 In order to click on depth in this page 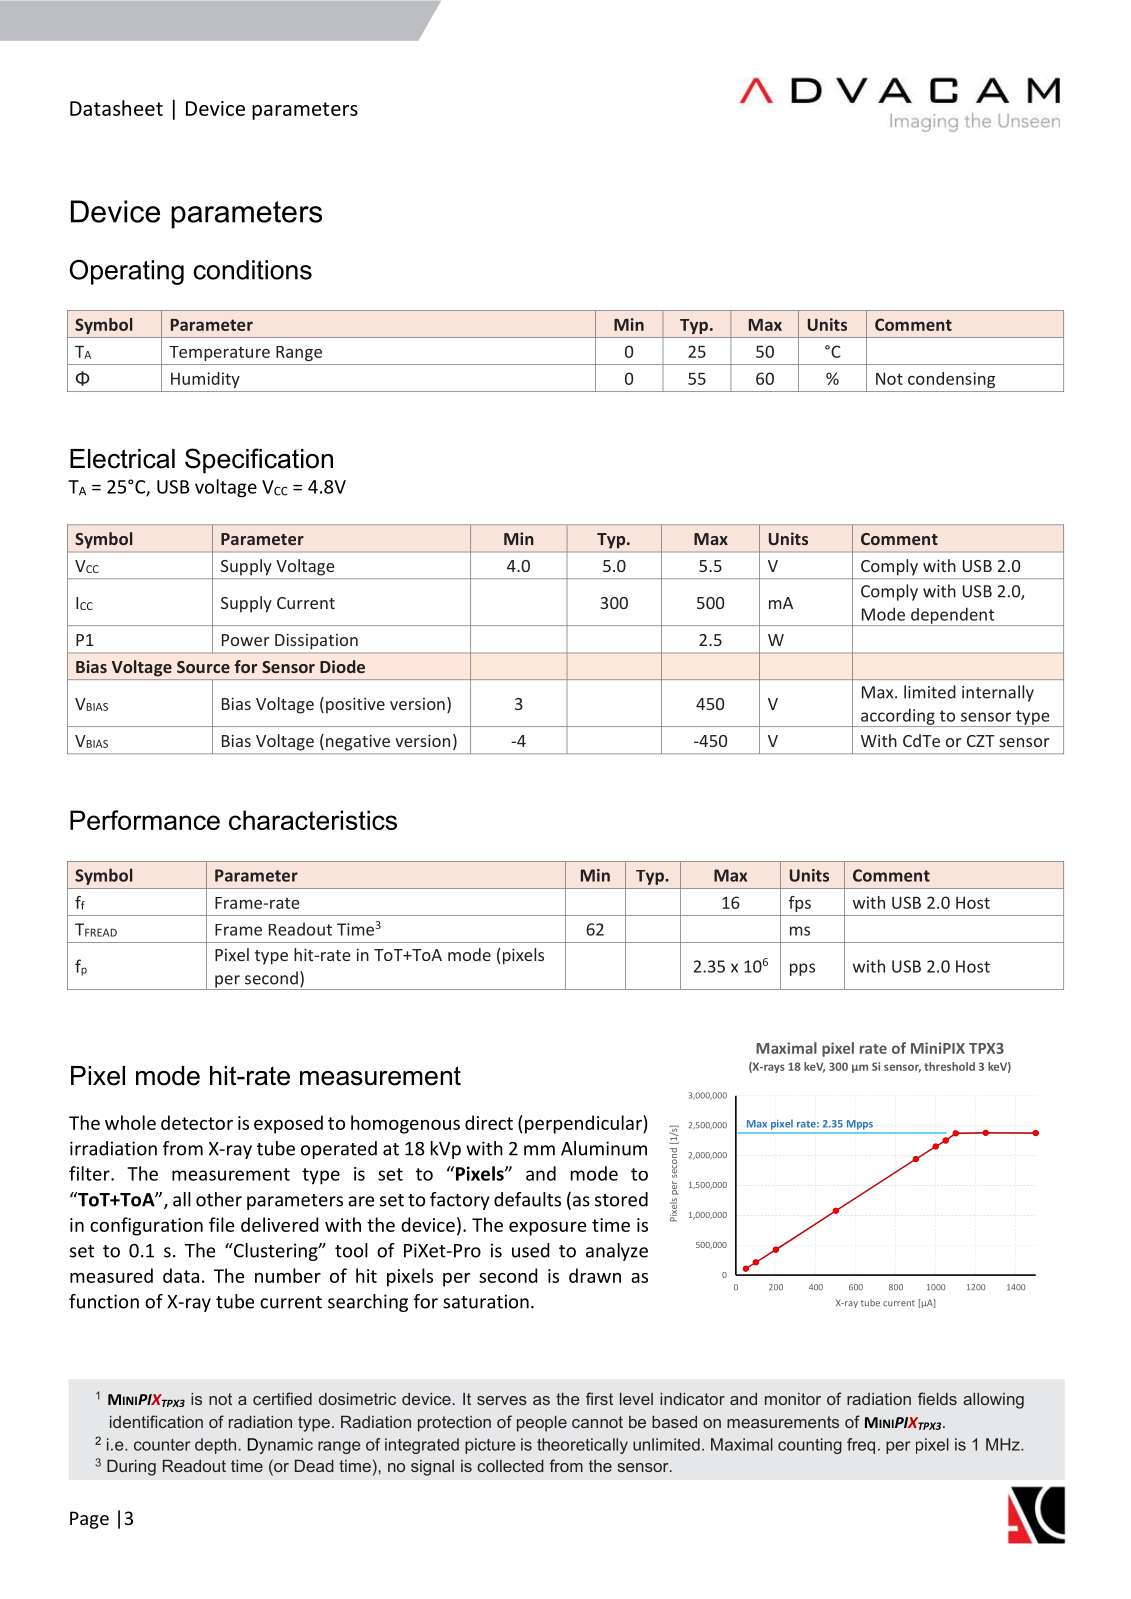, I will do `click(215, 1446)`.
